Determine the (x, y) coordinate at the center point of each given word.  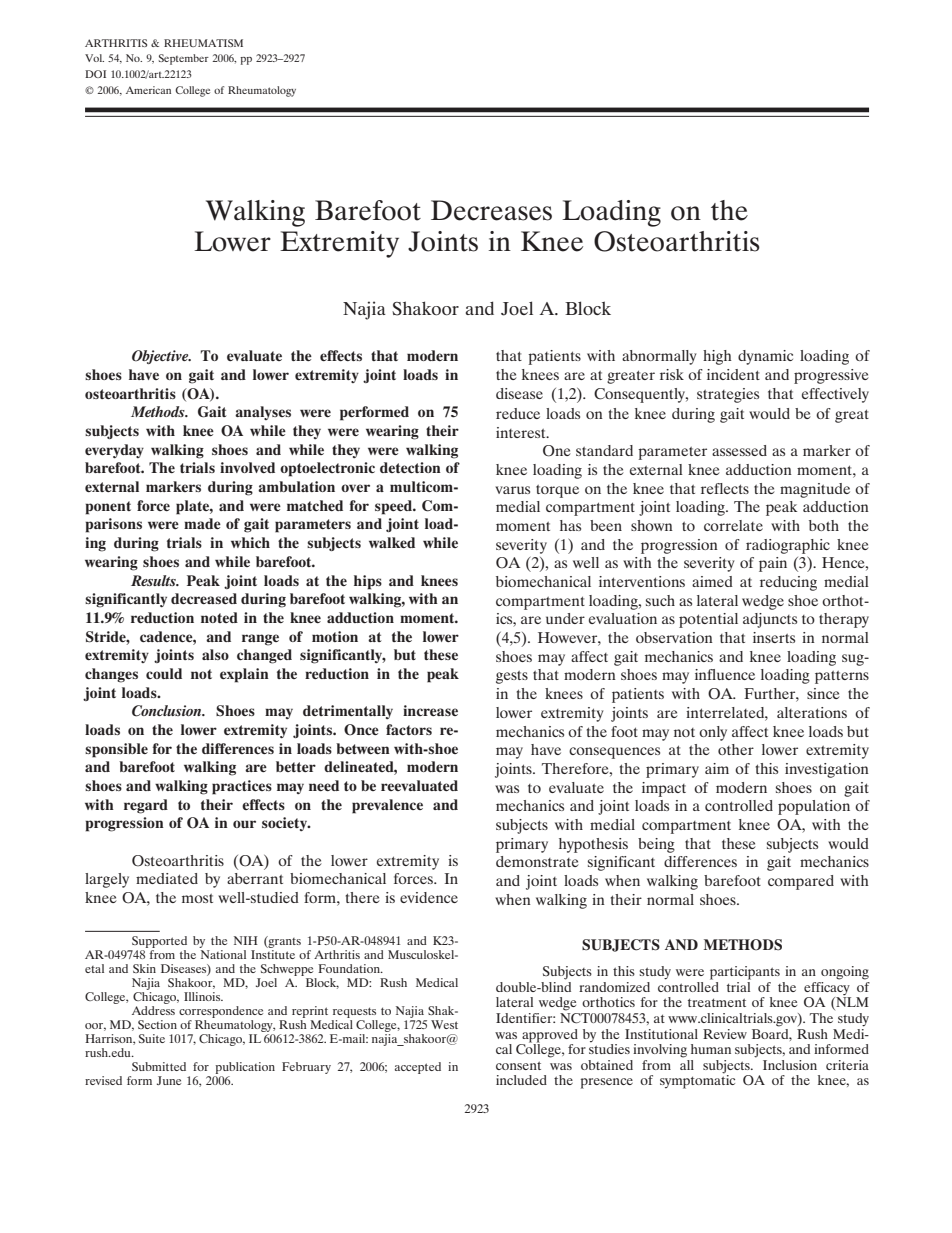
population (814, 807)
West (444, 1024)
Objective (161, 357)
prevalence (387, 806)
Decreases (491, 210)
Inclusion (790, 1065)
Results (154, 580)
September (184, 59)
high (717, 357)
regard (146, 806)
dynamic (765, 357)
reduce (518, 413)
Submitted (159, 1066)
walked (392, 542)
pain (773, 564)
